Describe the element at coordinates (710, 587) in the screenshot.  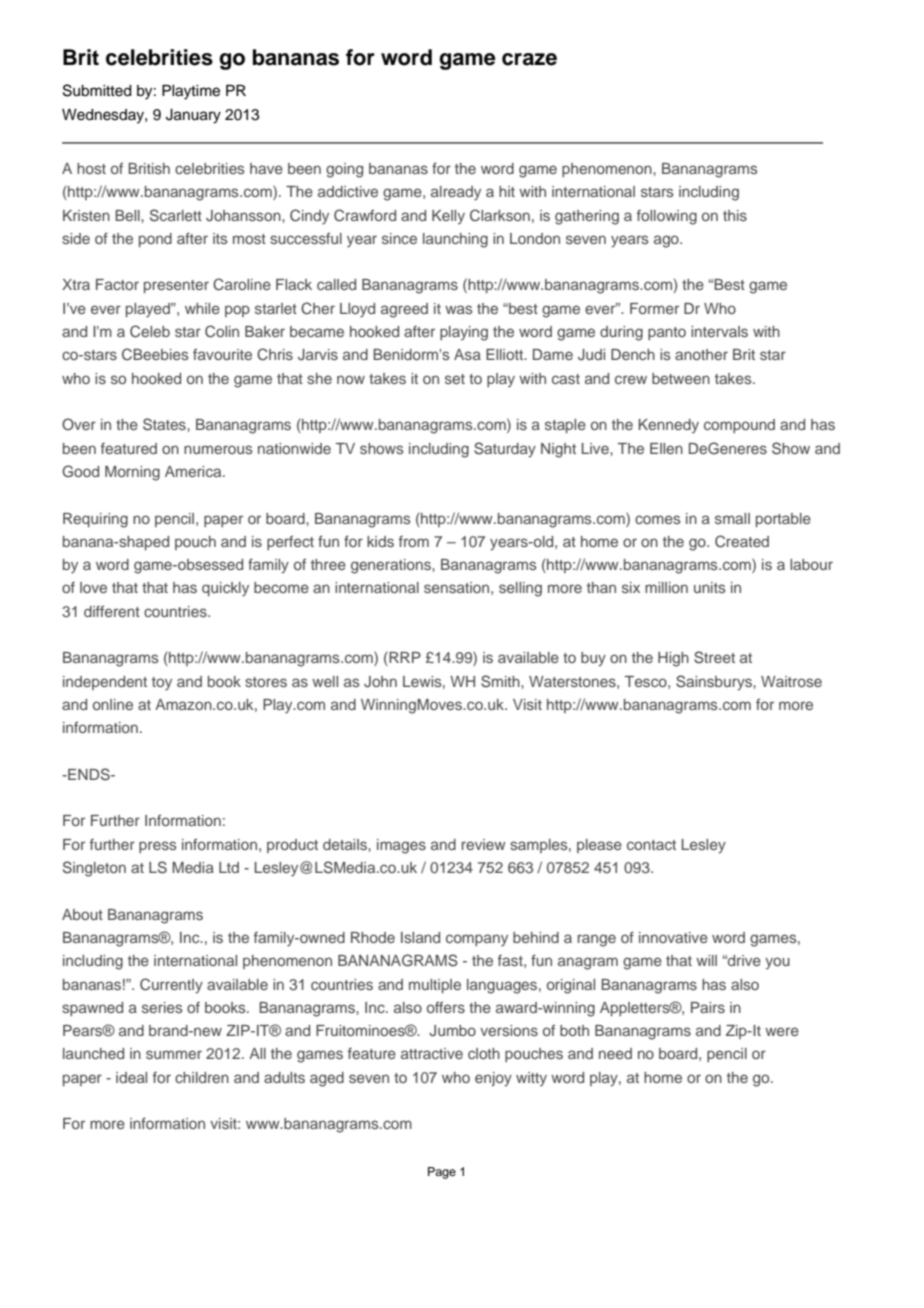
I see `units` at that location.
